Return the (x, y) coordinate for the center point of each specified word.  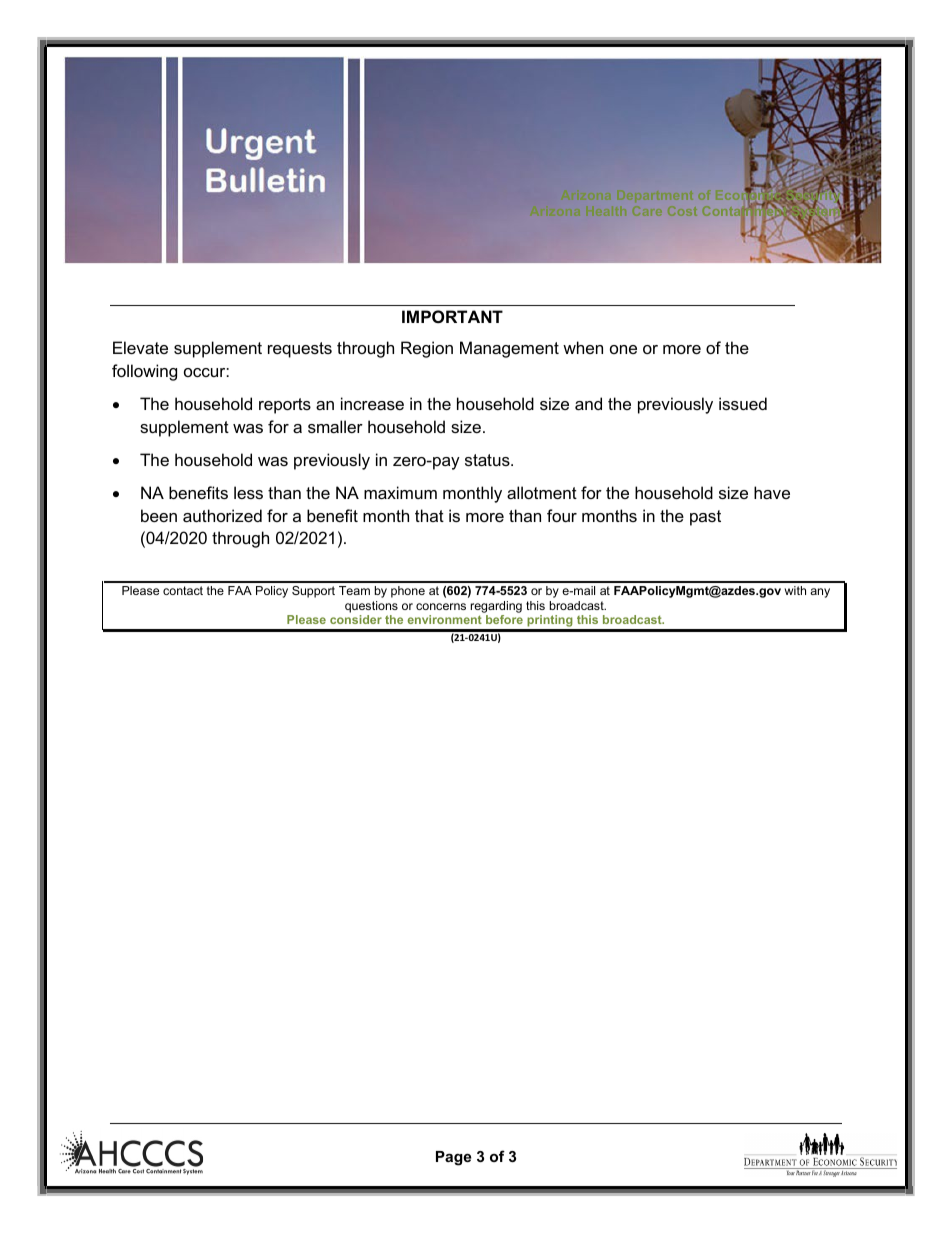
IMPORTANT (452, 316)
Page (453, 1158)
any (820, 593)
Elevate (140, 347)
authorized (222, 515)
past (705, 518)
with (795, 590)
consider (356, 619)
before (504, 619)
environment (445, 619)
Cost (682, 211)
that (429, 515)
